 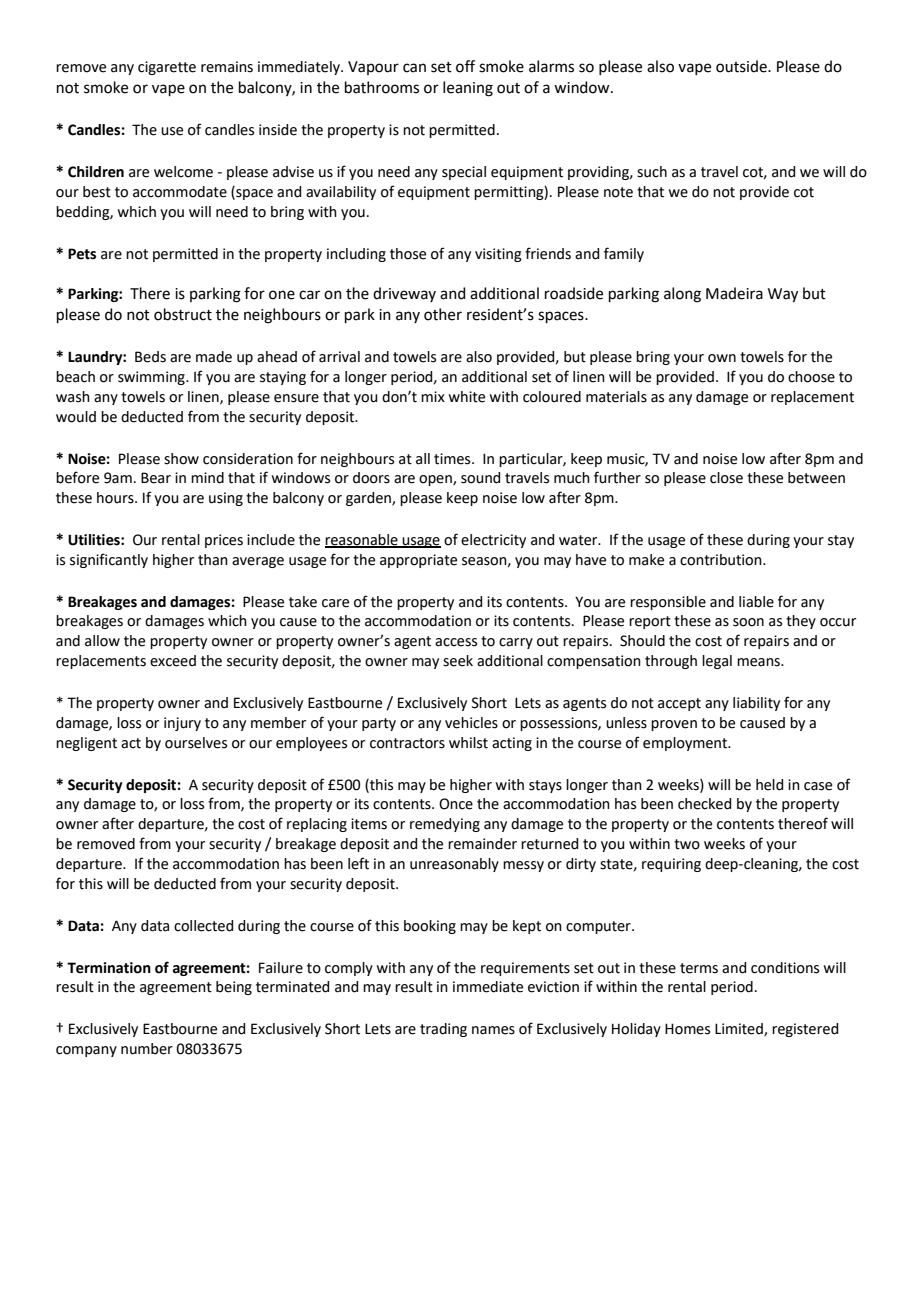 I want to click on off, so click(x=465, y=66).
